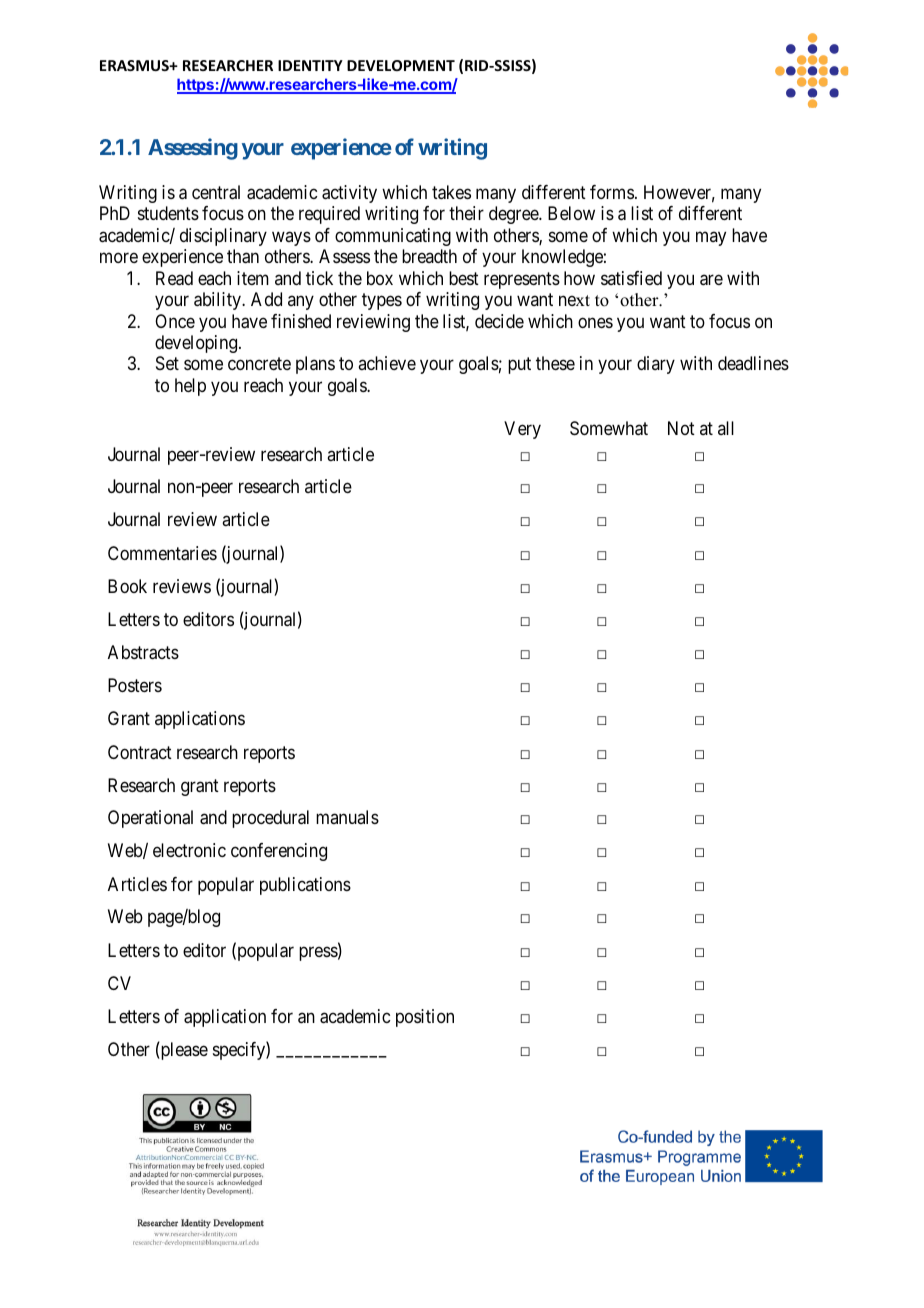 The height and width of the screenshot is (1308, 924). Describe the element at coordinates (612, 192) in the screenshot. I see `forms` at that location.
